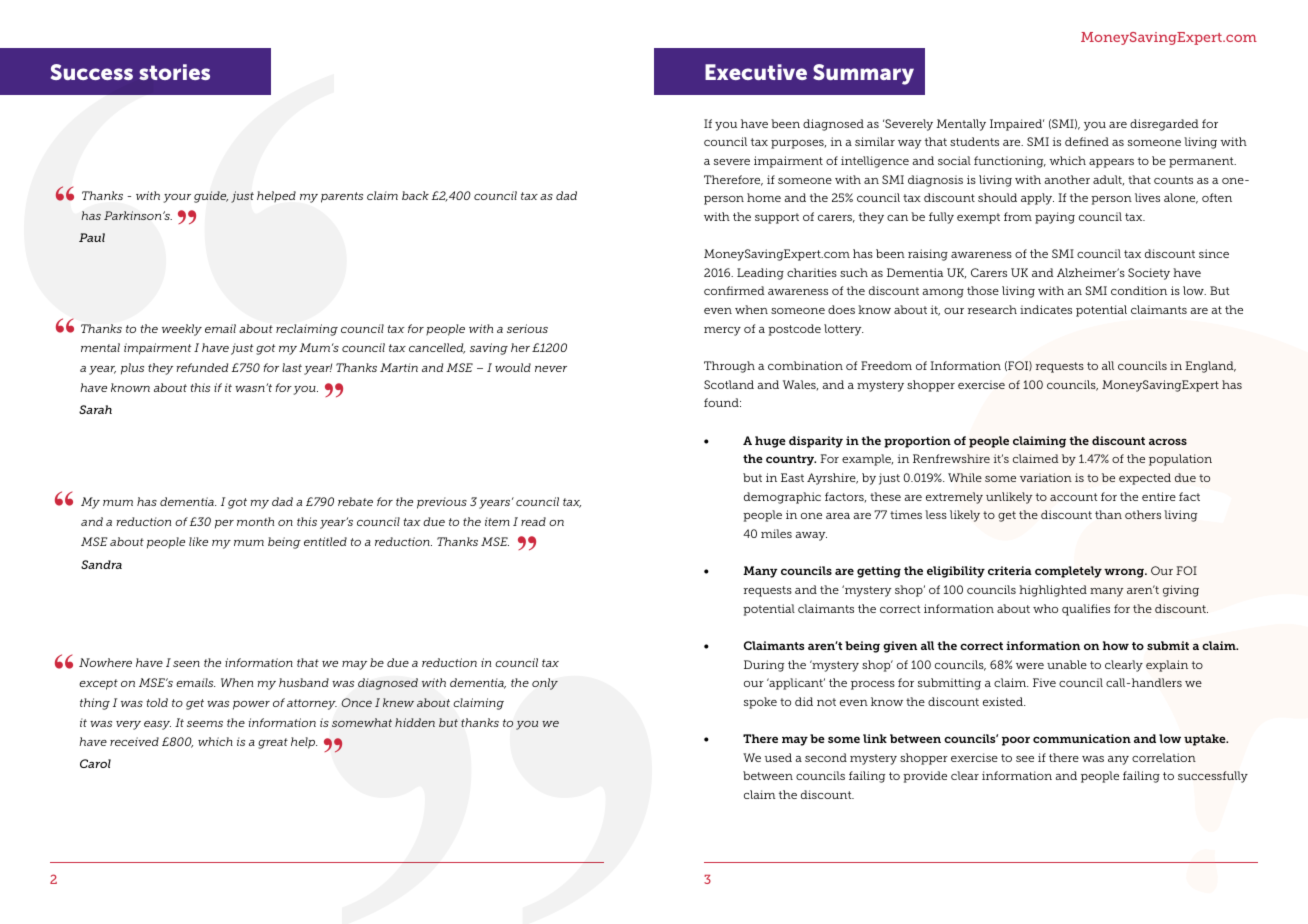 This screenshot has width=1308, height=924. What do you see at coordinates (1017, 125) in the screenshot?
I see `Impaired` at bounding box center [1017, 125].
